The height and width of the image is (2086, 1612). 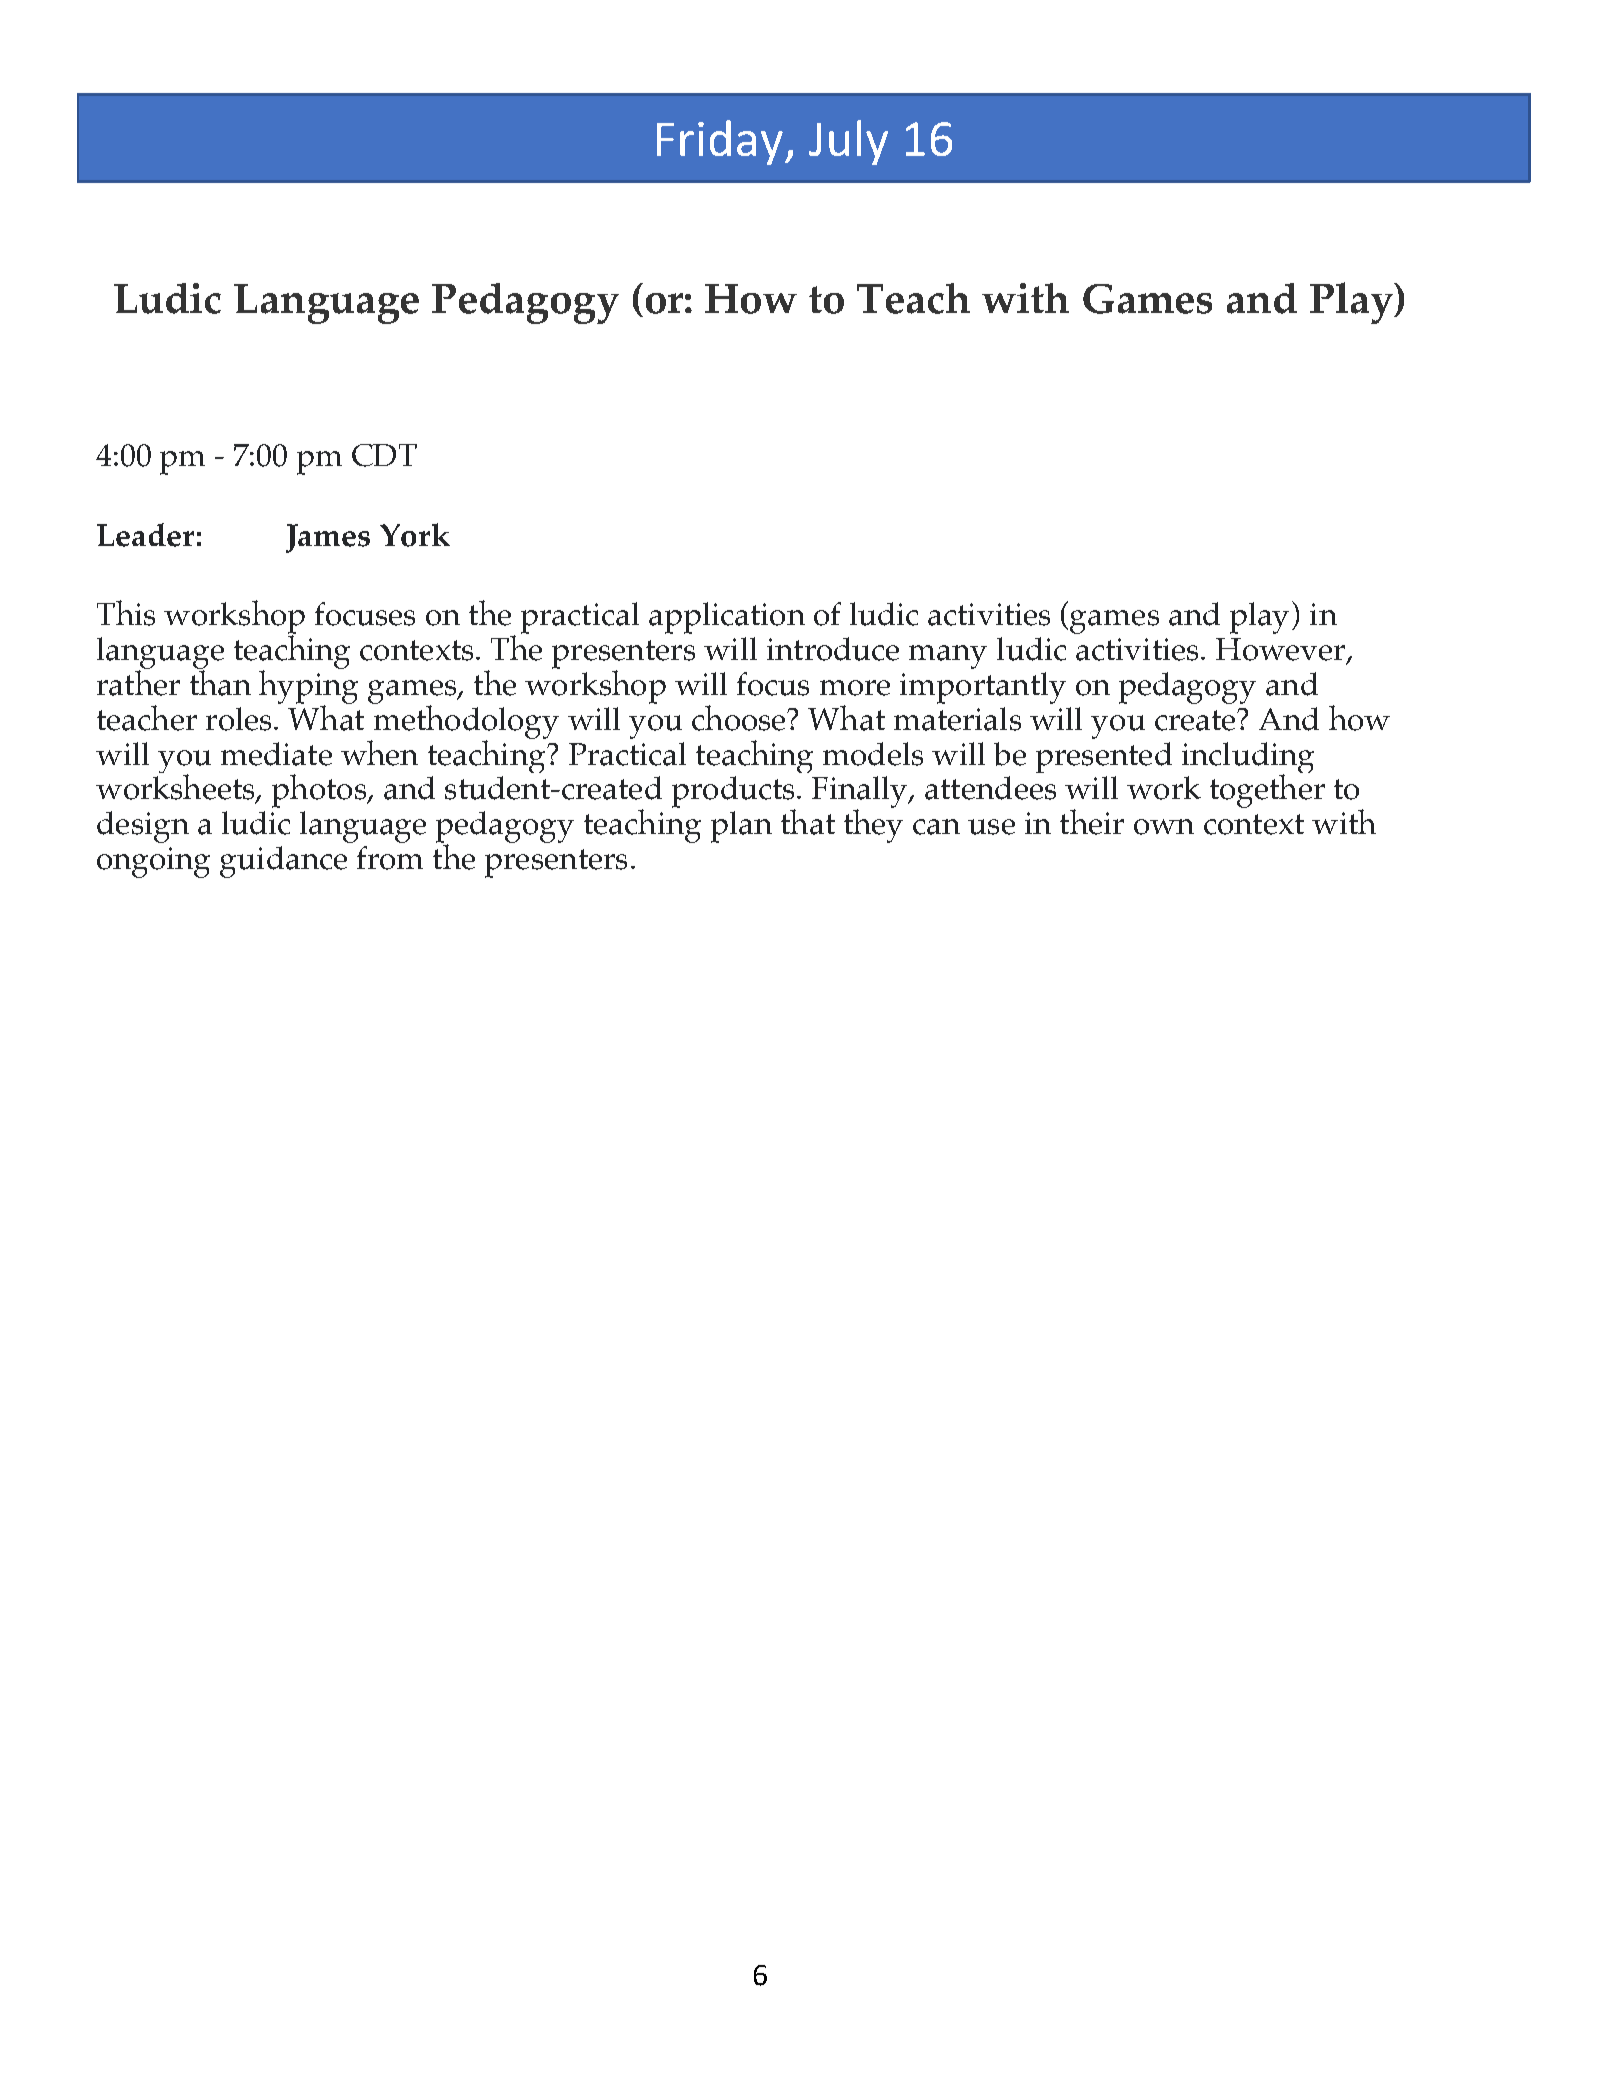 What do you see at coordinates (384, 455) in the image?
I see `CDT` at bounding box center [384, 455].
